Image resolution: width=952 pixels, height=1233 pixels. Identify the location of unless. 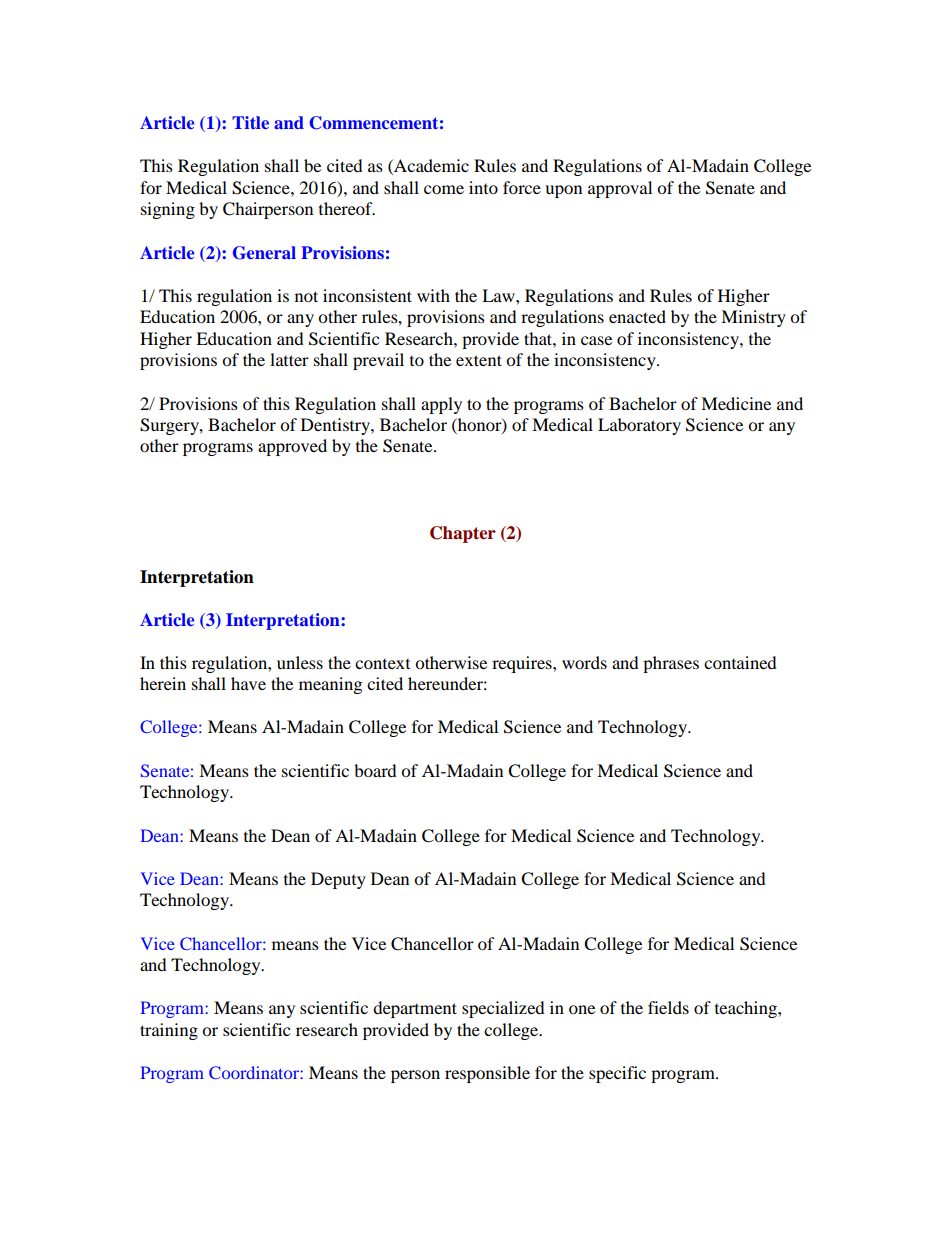
(300, 662).
